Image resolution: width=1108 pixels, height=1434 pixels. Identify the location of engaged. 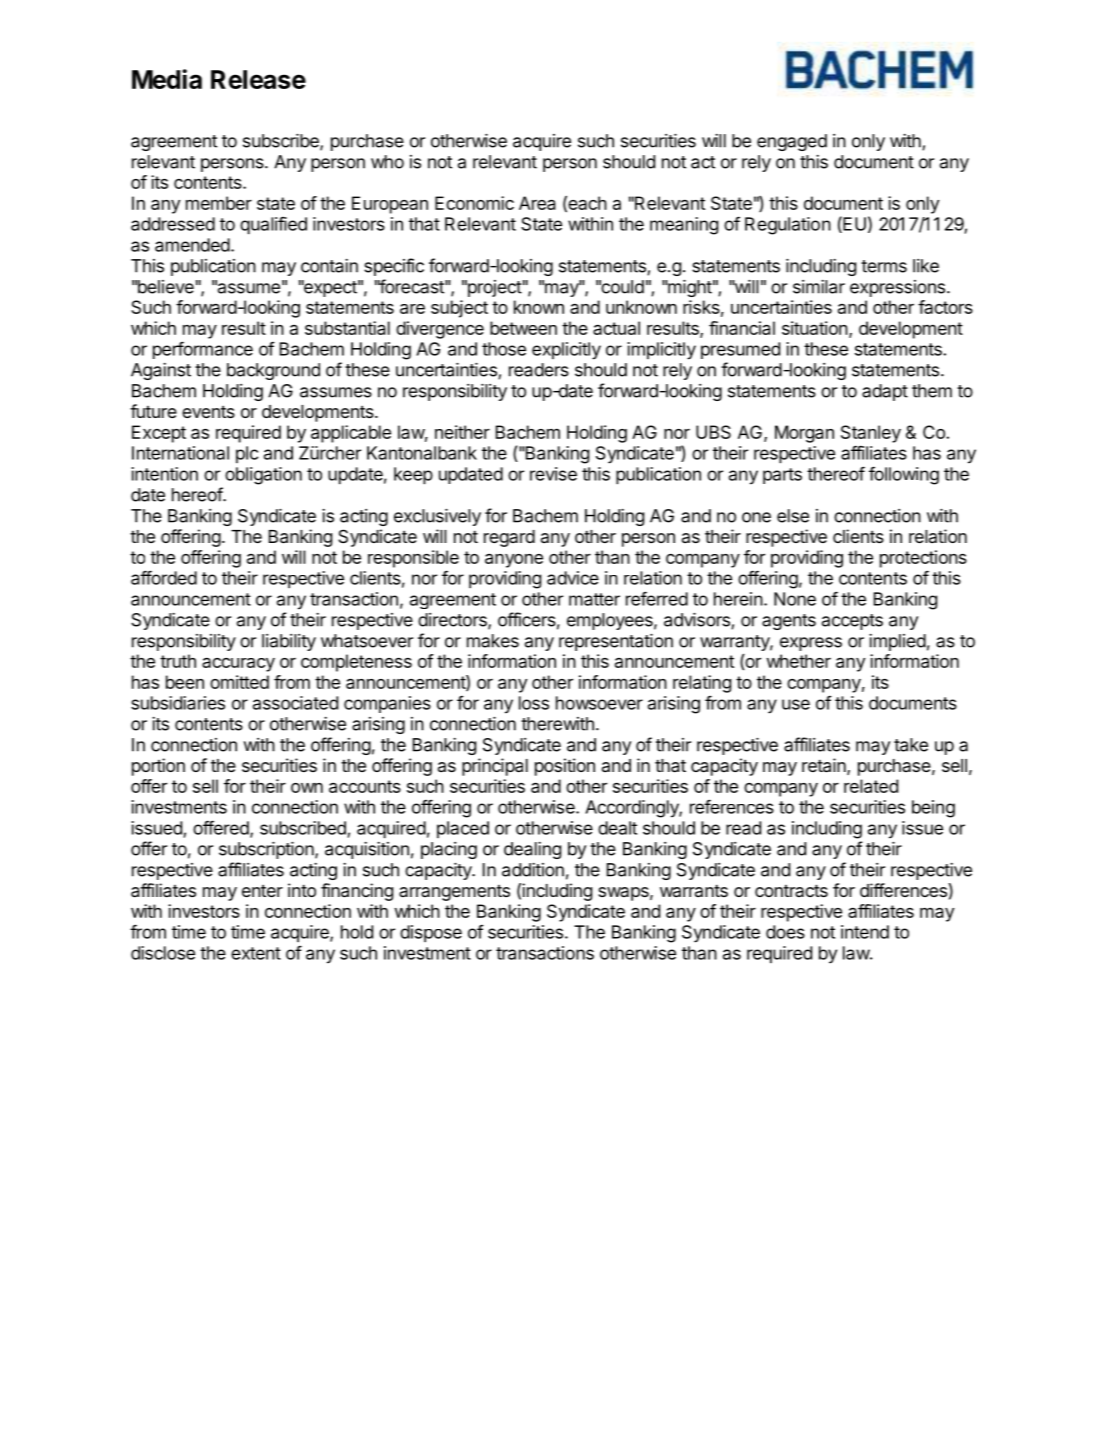
(792, 142).
